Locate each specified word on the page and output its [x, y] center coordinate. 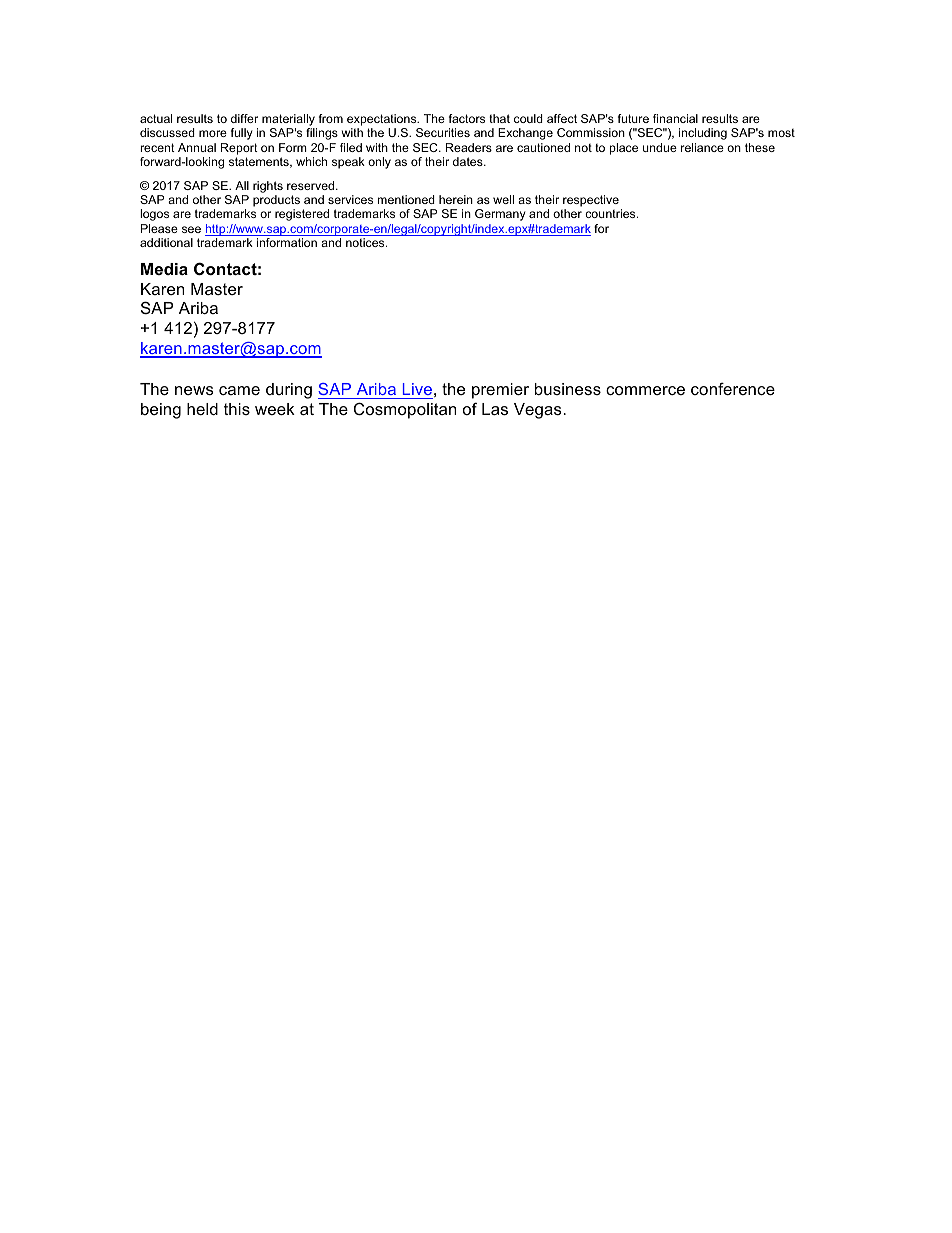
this [237, 409]
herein [456, 199]
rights [268, 187]
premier [500, 391]
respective [591, 202]
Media [164, 269]
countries [611, 213]
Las [495, 409]
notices [366, 242]
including [703, 134]
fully [242, 134]
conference [733, 388]
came [239, 390]
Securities [443, 132]
